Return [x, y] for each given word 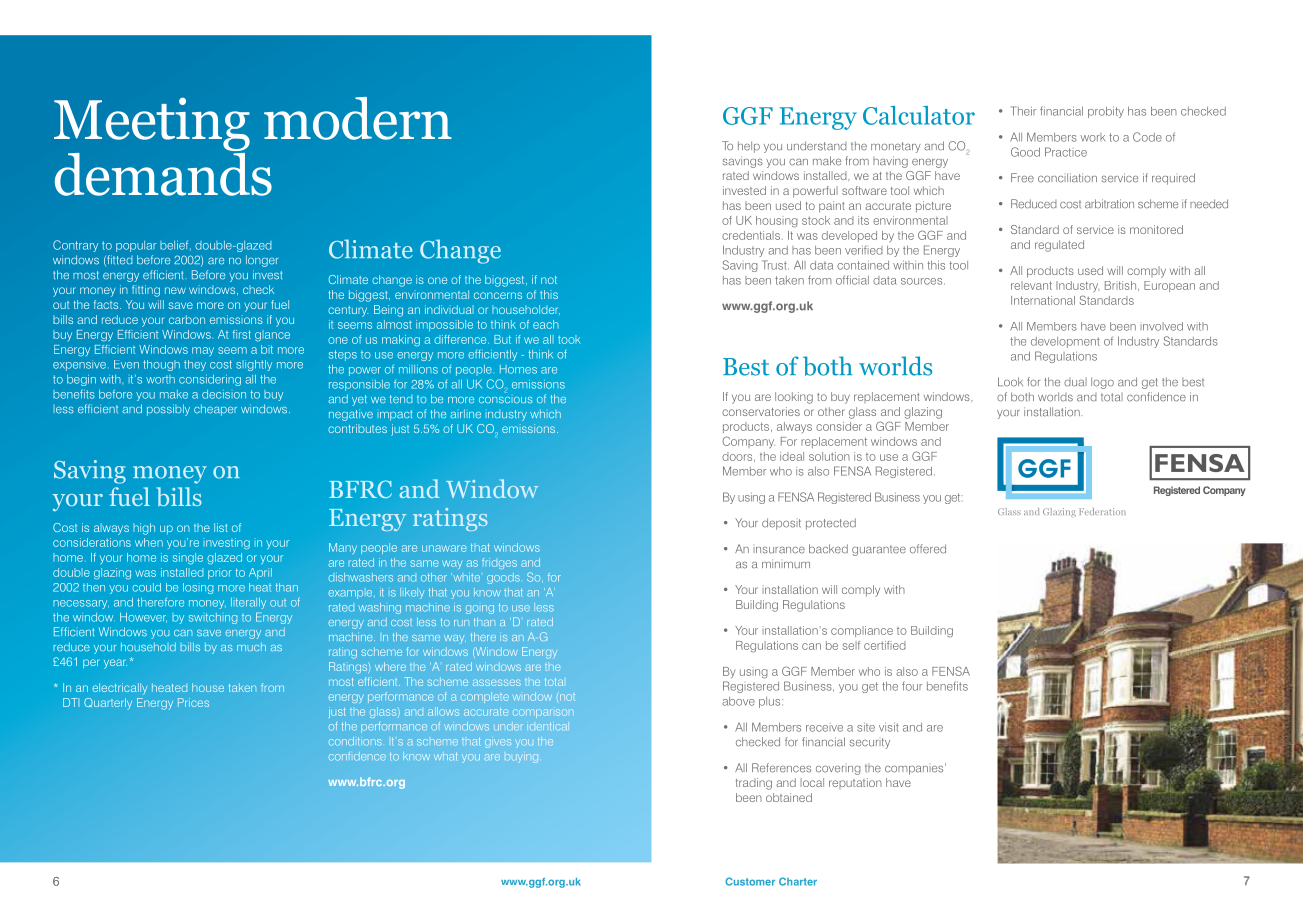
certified [885, 645]
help [749, 147]
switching [213, 618]
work [1093, 137]
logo [1102, 383]
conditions [355, 741]
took [569, 339]
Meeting [152, 126]
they [195, 365]
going [480, 609]
